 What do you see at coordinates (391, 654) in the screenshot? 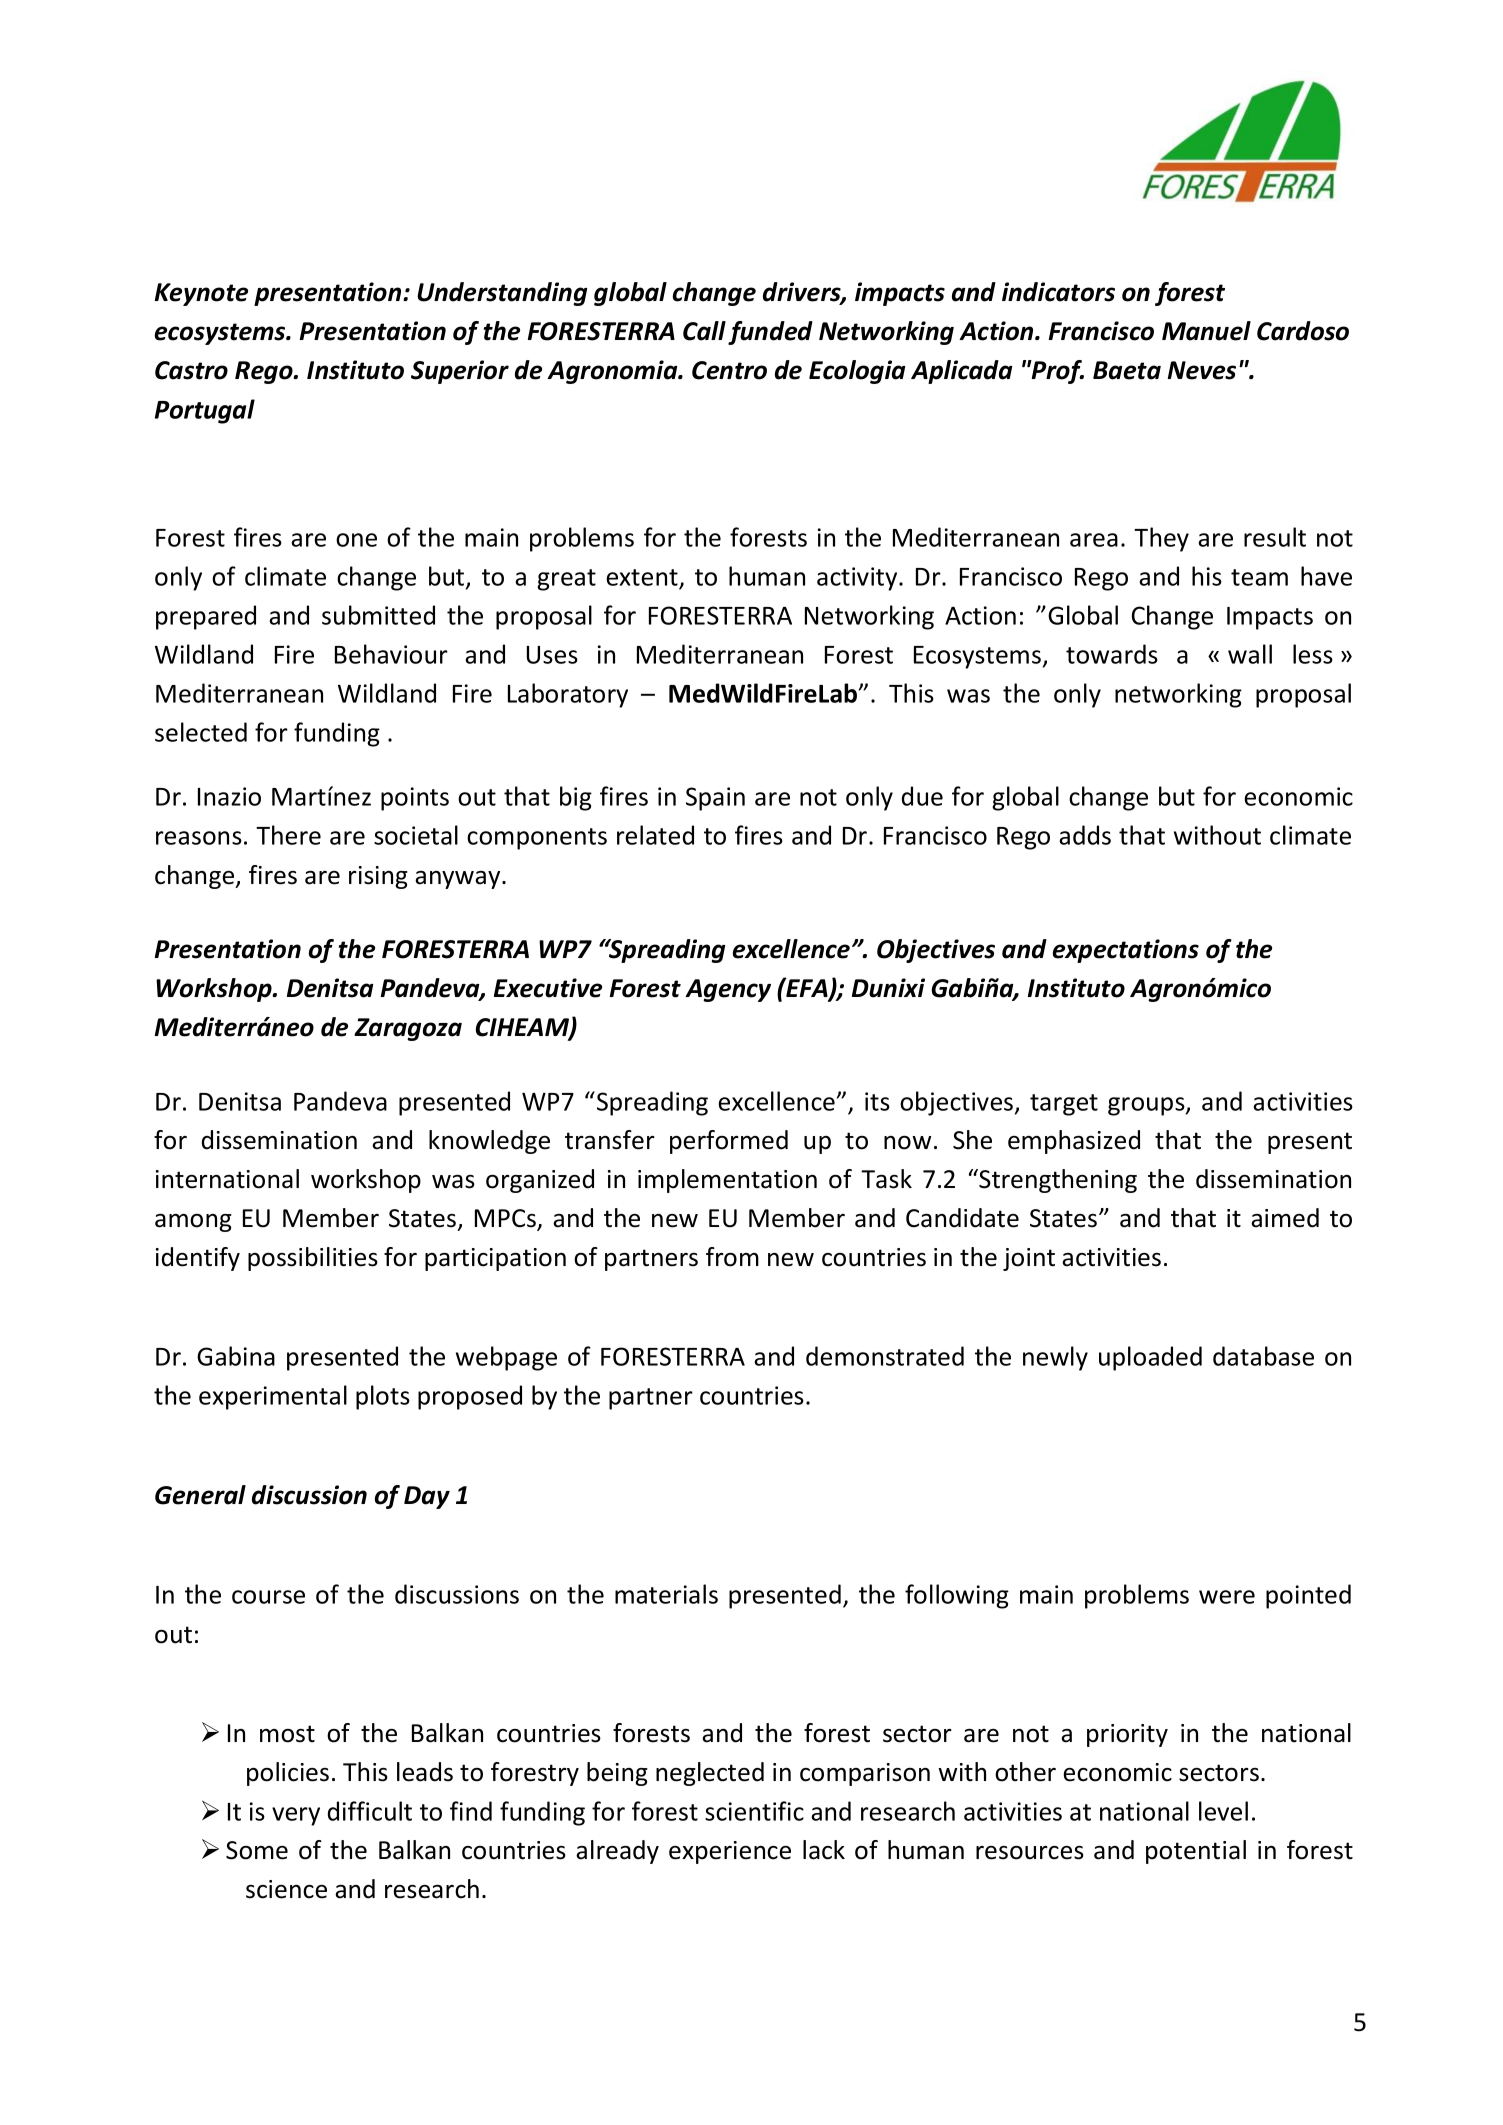
I see `Behaviour` at bounding box center [391, 654].
